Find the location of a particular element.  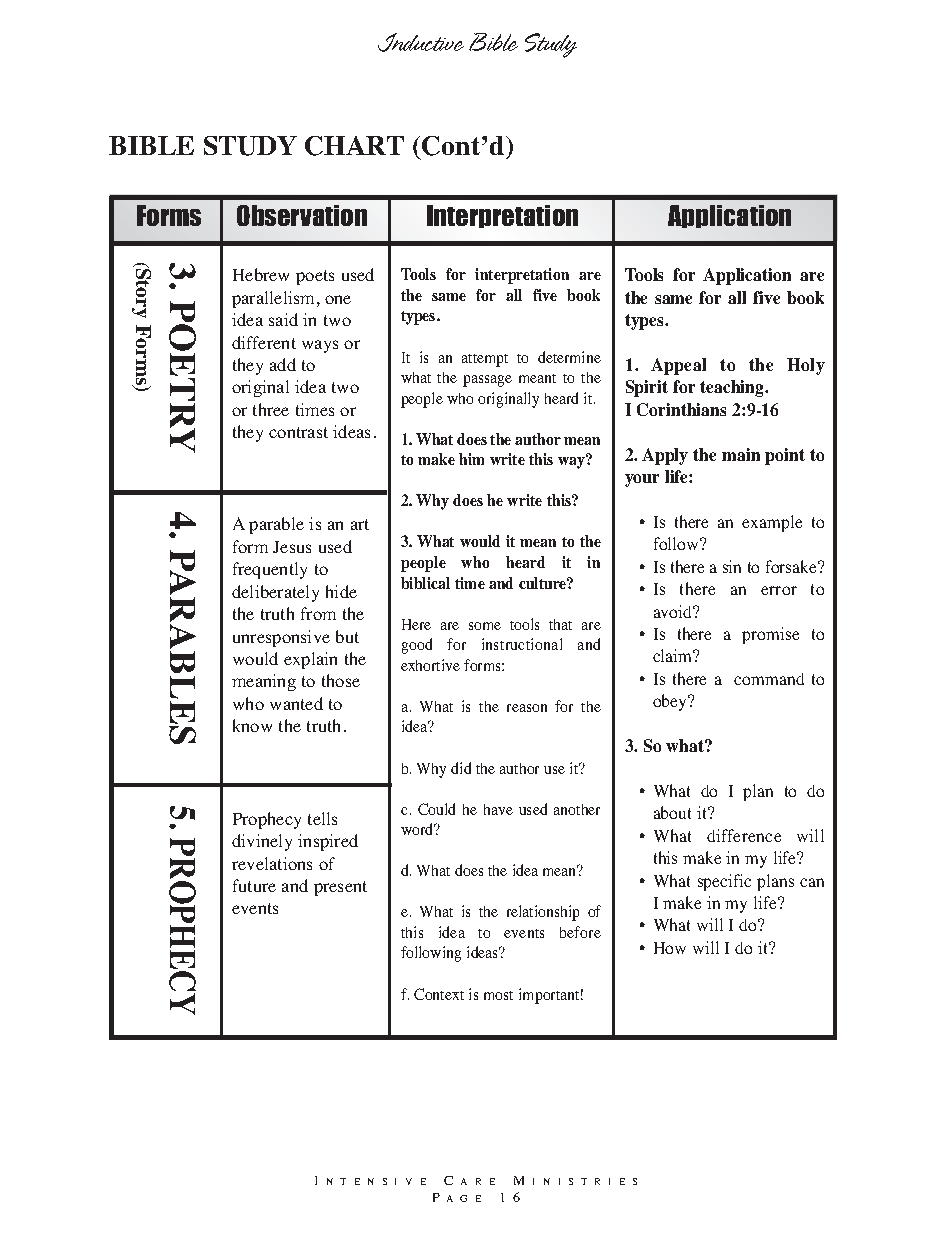

example is located at coordinates (772, 523).
